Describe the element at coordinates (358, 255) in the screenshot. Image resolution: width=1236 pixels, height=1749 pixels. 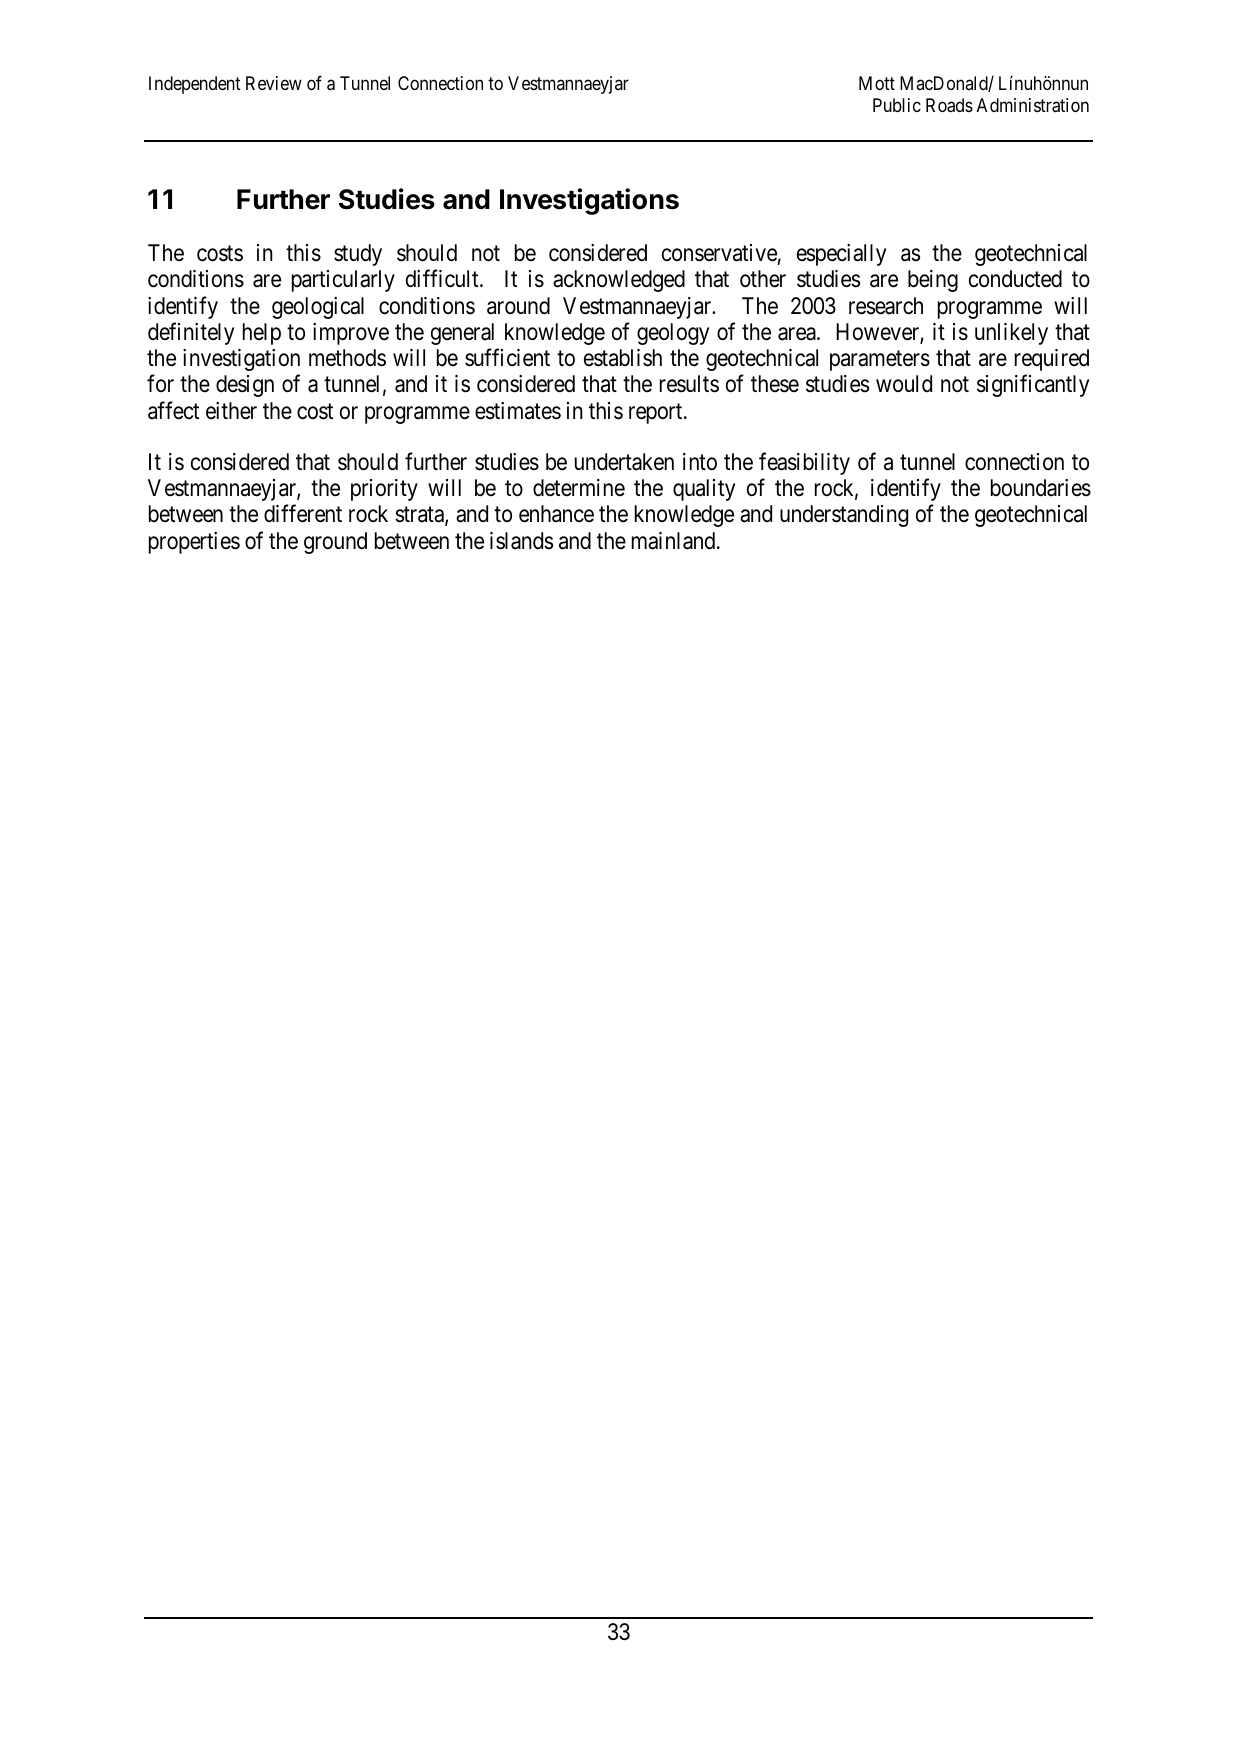
I see `study` at that location.
